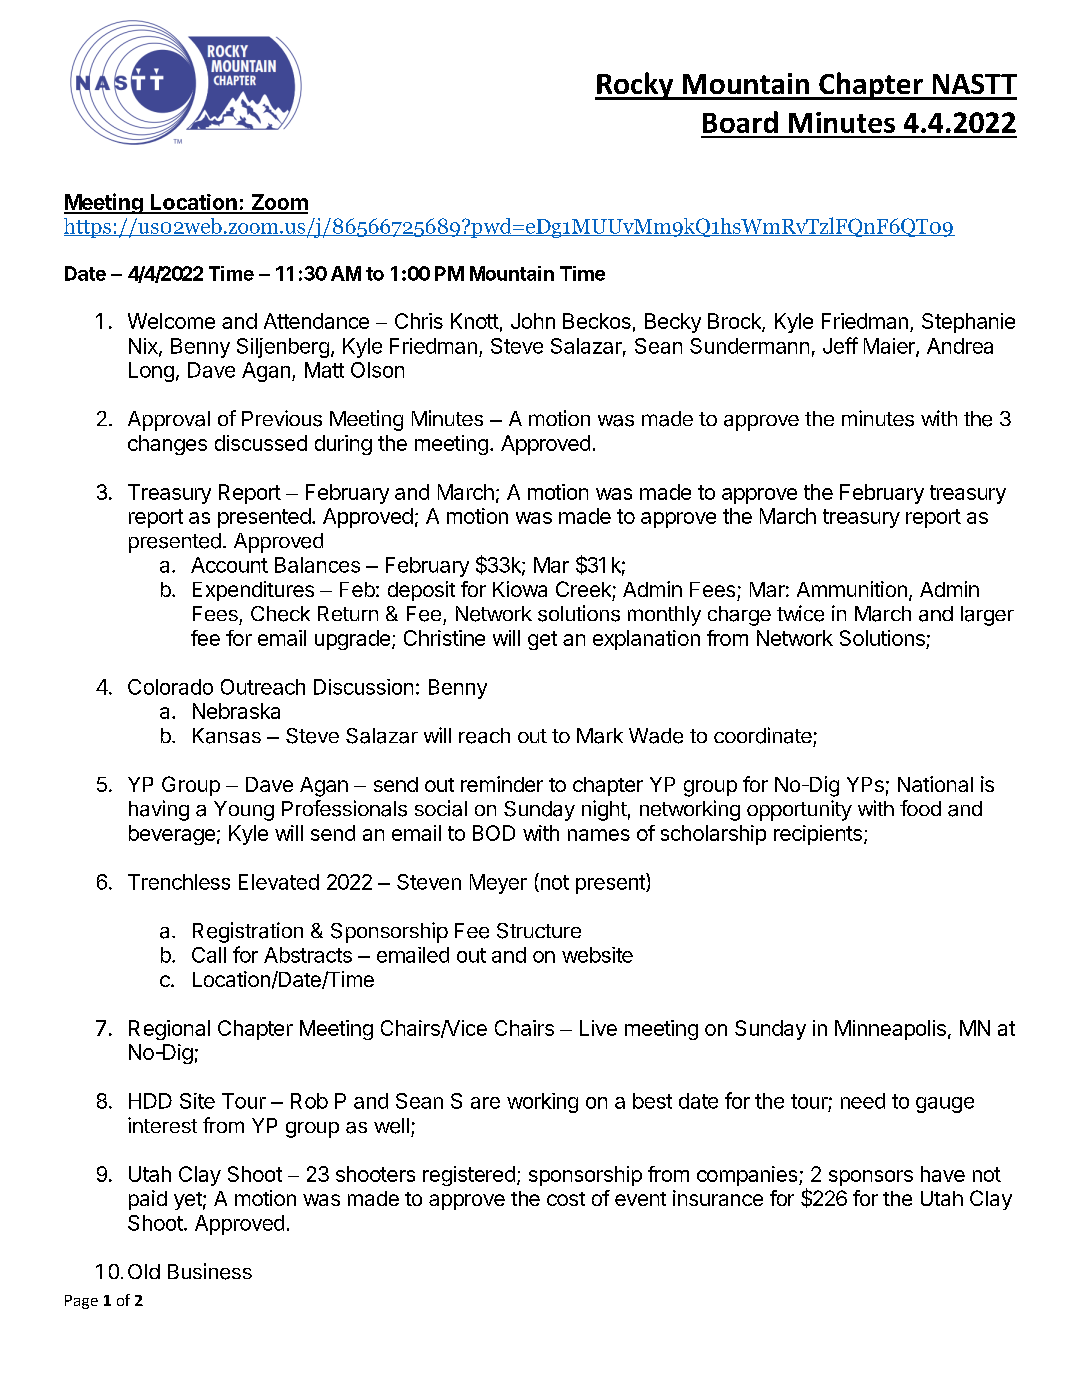 The width and height of the page is (1080, 1398). What do you see at coordinates (542, 640) in the page?
I see `get` at bounding box center [542, 640].
